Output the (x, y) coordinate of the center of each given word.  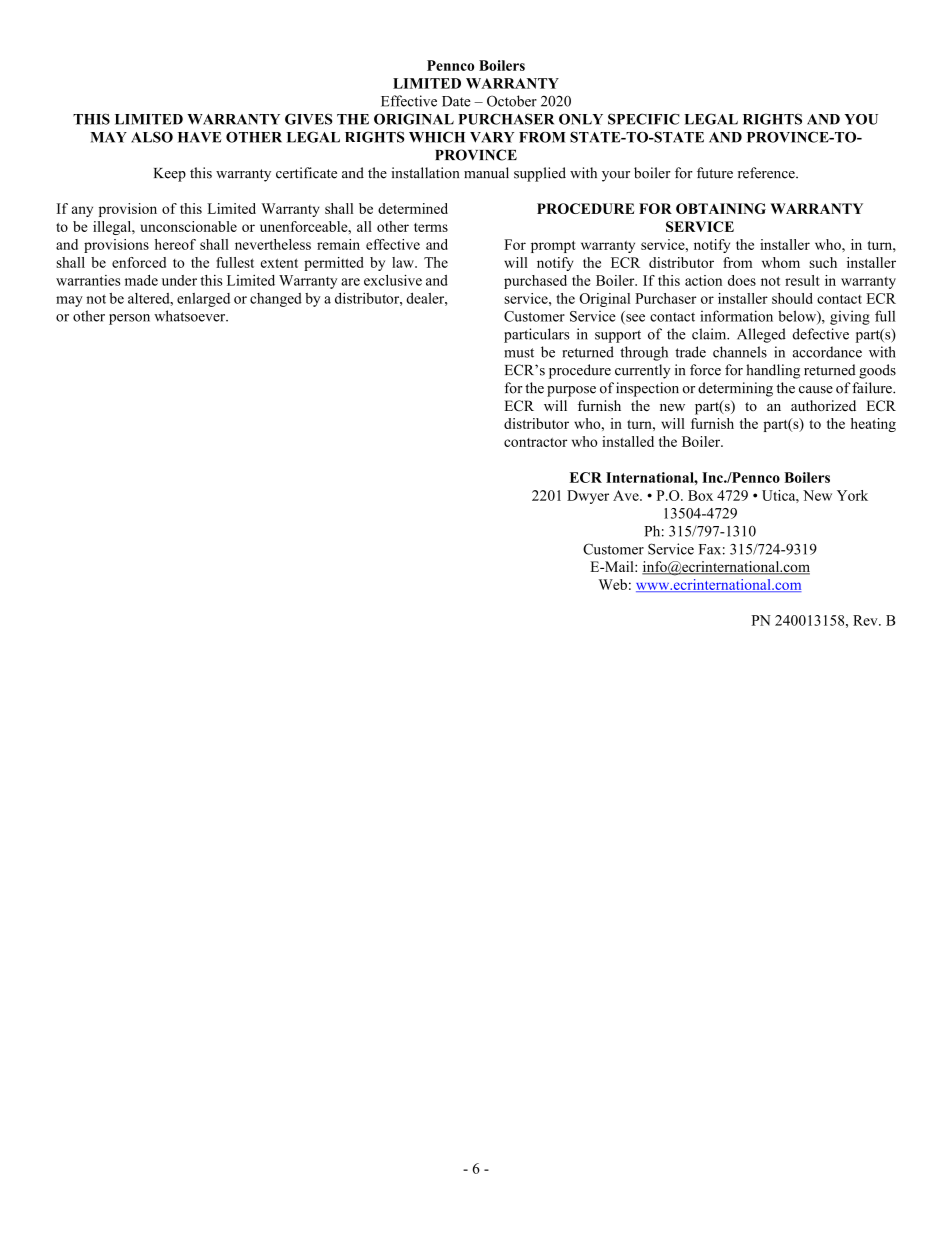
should (792, 298)
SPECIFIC (644, 119)
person (129, 319)
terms (431, 227)
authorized (823, 405)
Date (456, 101)
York (852, 495)
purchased (535, 282)
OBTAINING (721, 208)
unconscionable (189, 226)
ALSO (152, 137)
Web (613, 584)
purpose (571, 391)
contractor (535, 442)
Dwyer (588, 497)
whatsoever (191, 316)
